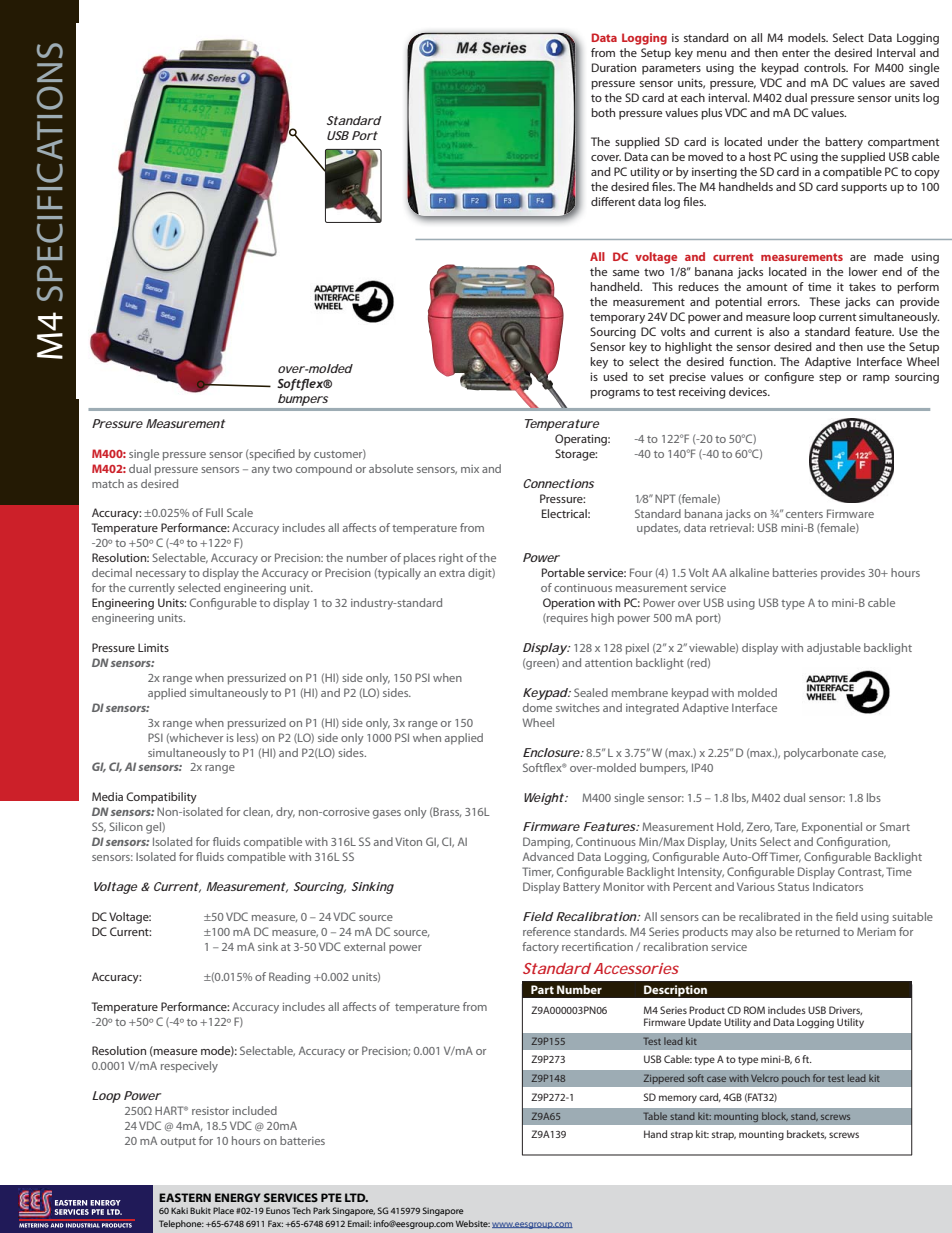  What do you see at coordinates (161, 798) in the page?
I see `Compatibility` at bounding box center [161, 798].
